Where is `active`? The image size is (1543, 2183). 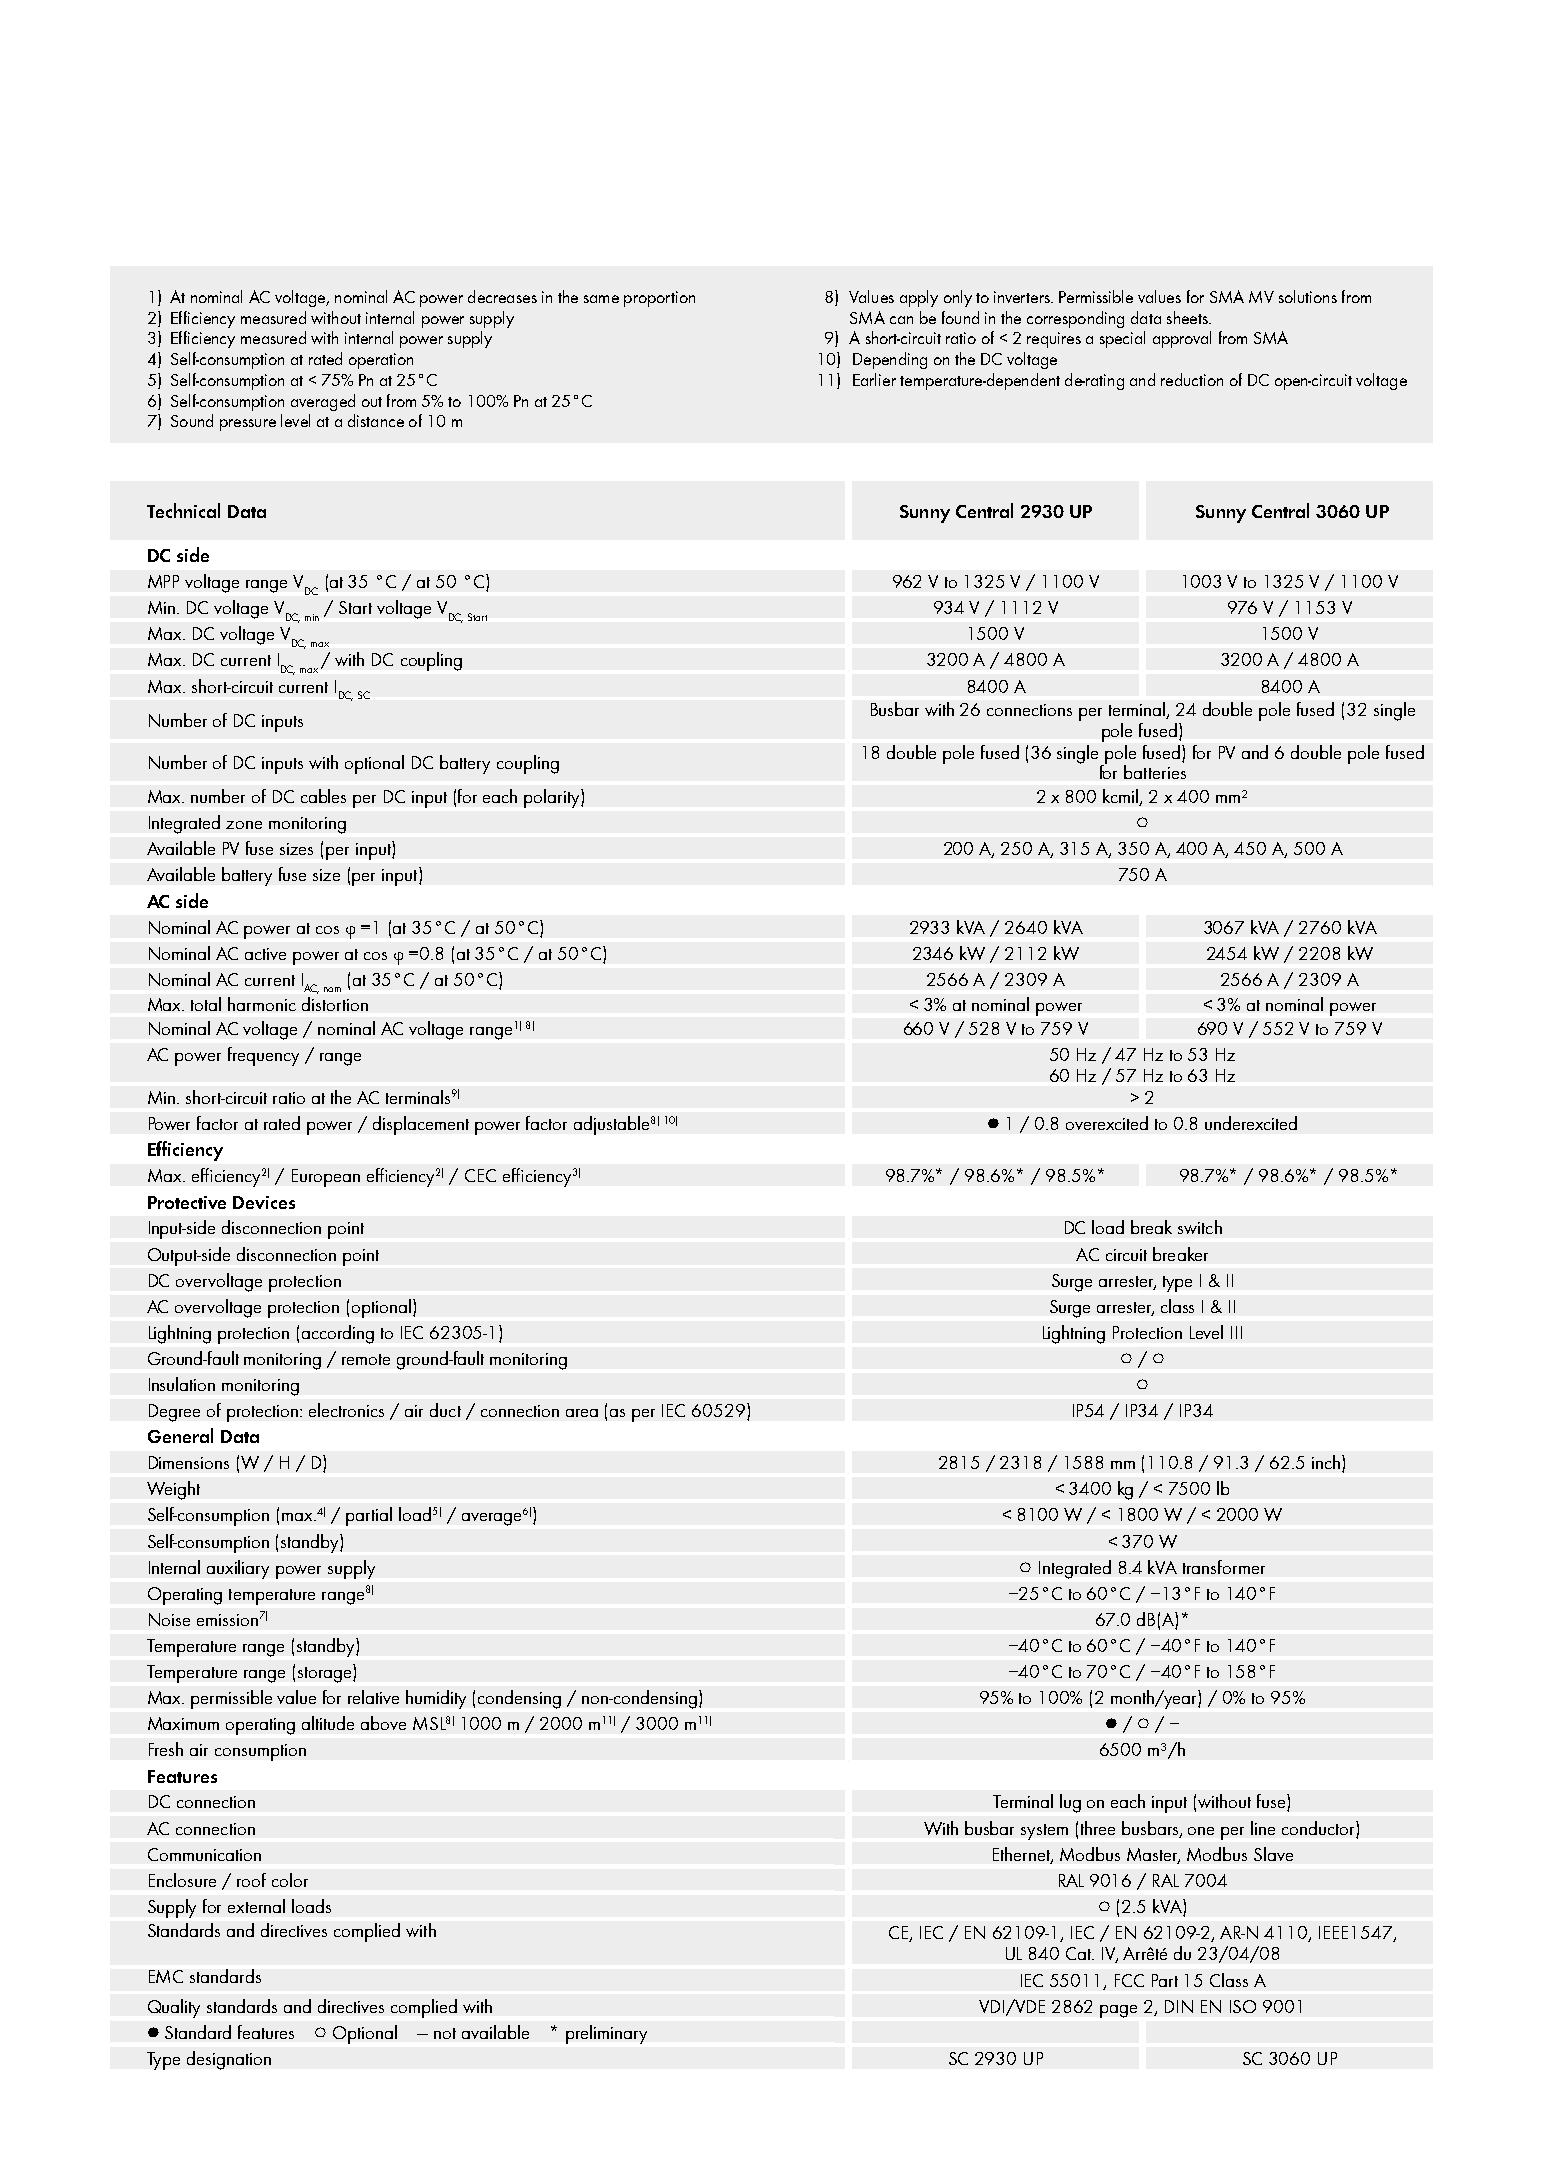
active is located at coordinates (265, 954).
